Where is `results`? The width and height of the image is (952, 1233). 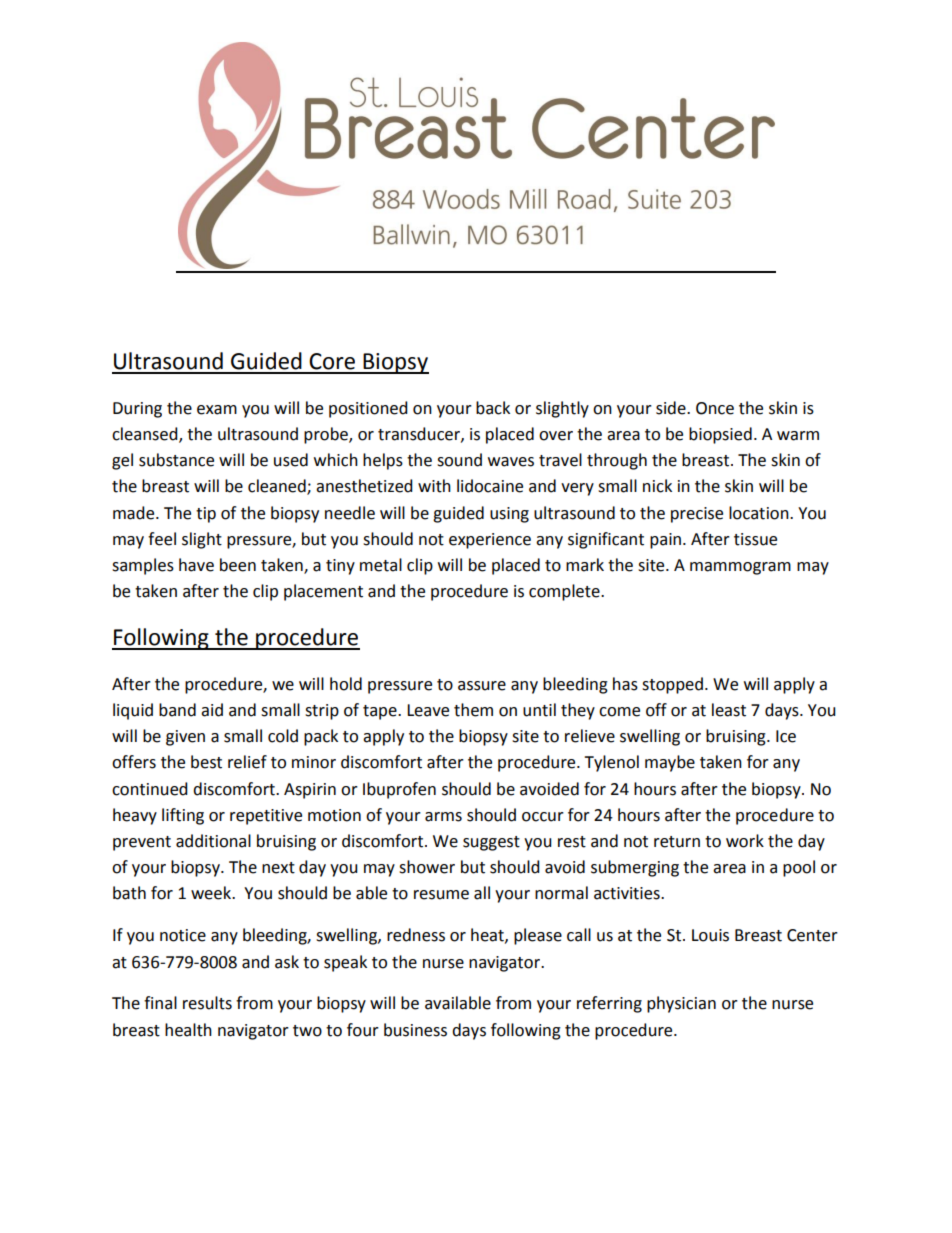
results is located at coordinates (207, 1003).
